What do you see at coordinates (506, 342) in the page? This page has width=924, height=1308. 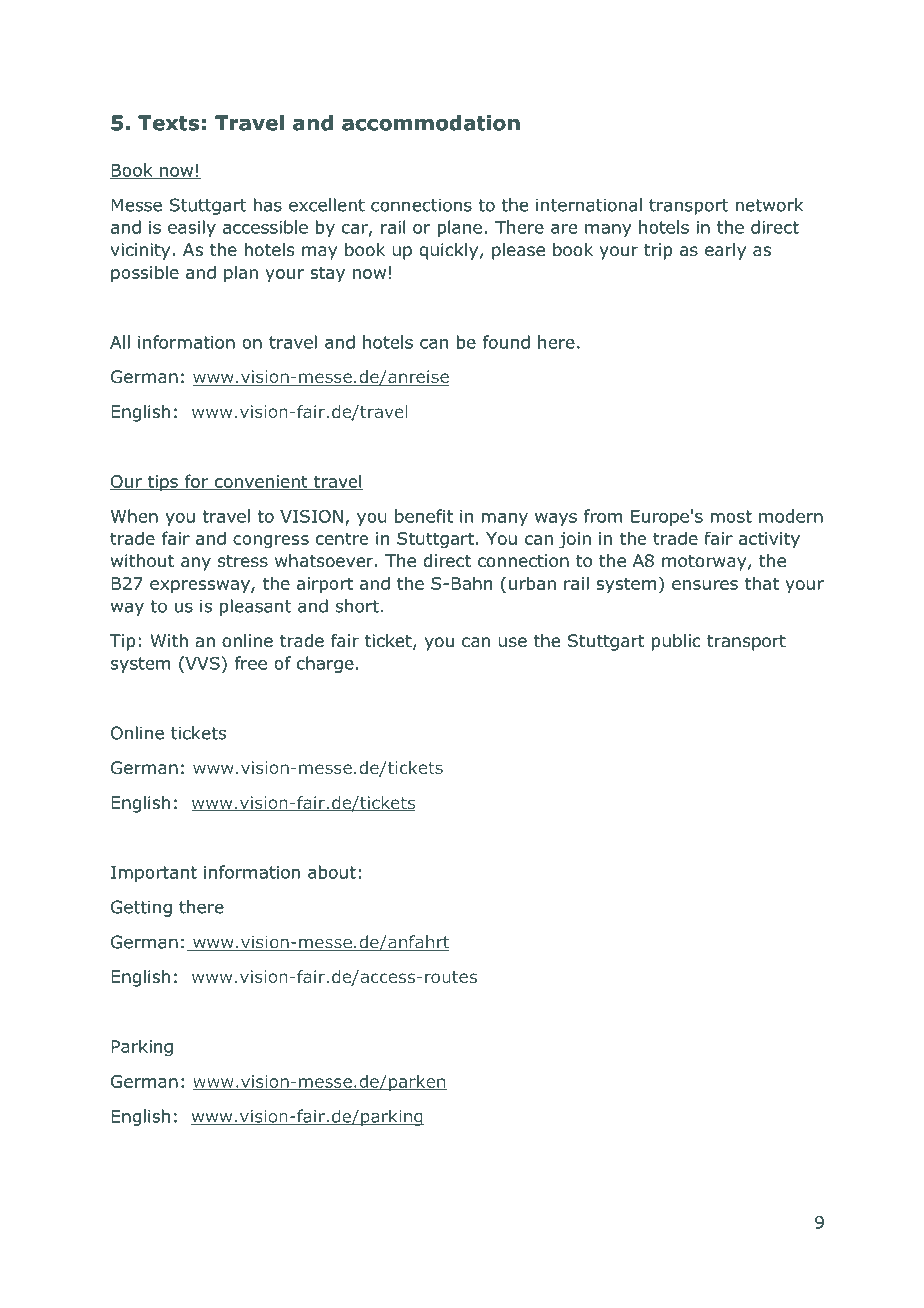 I see `found` at bounding box center [506, 342].
